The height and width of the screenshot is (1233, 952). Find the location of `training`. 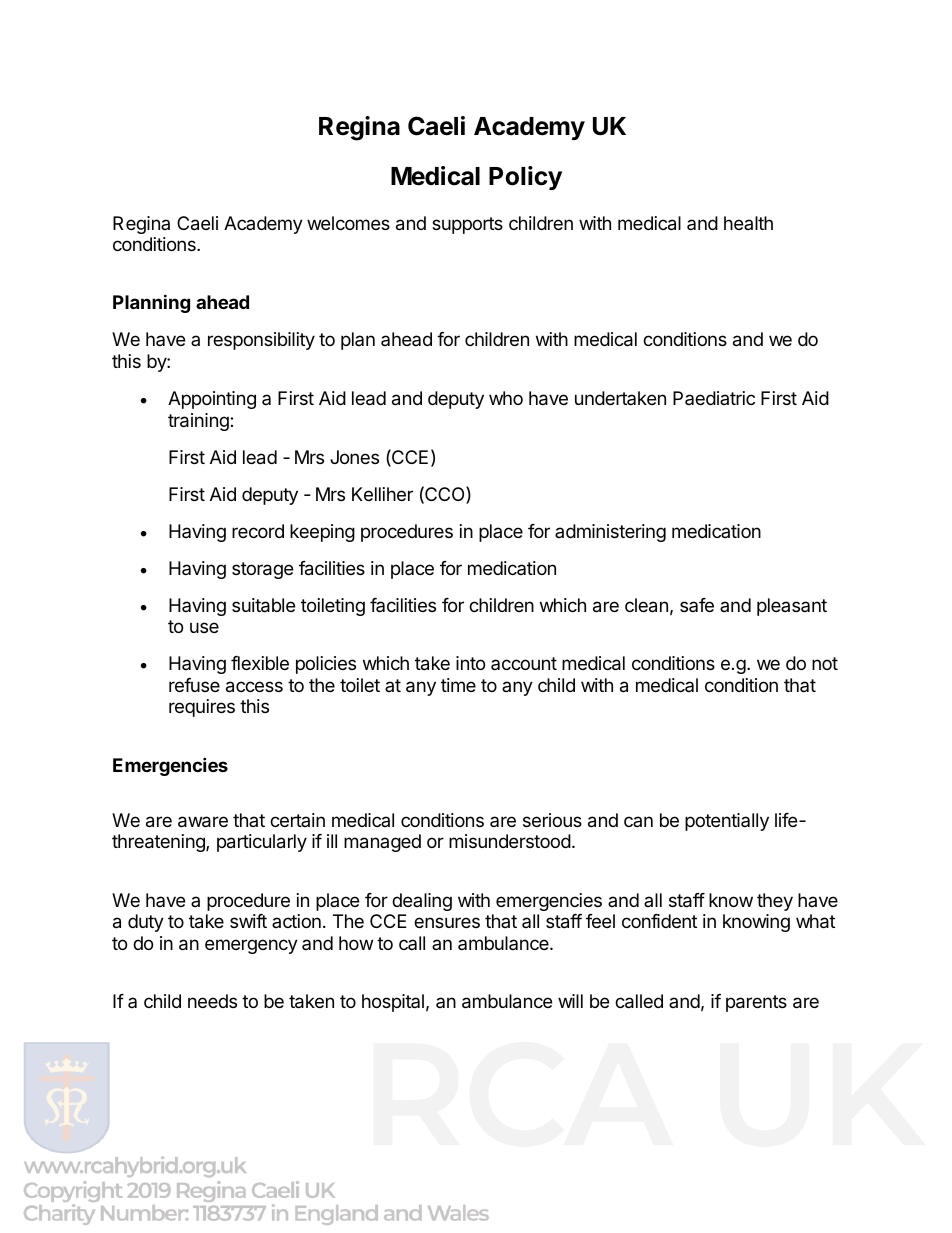

training is located at coordinates (199, 422).
